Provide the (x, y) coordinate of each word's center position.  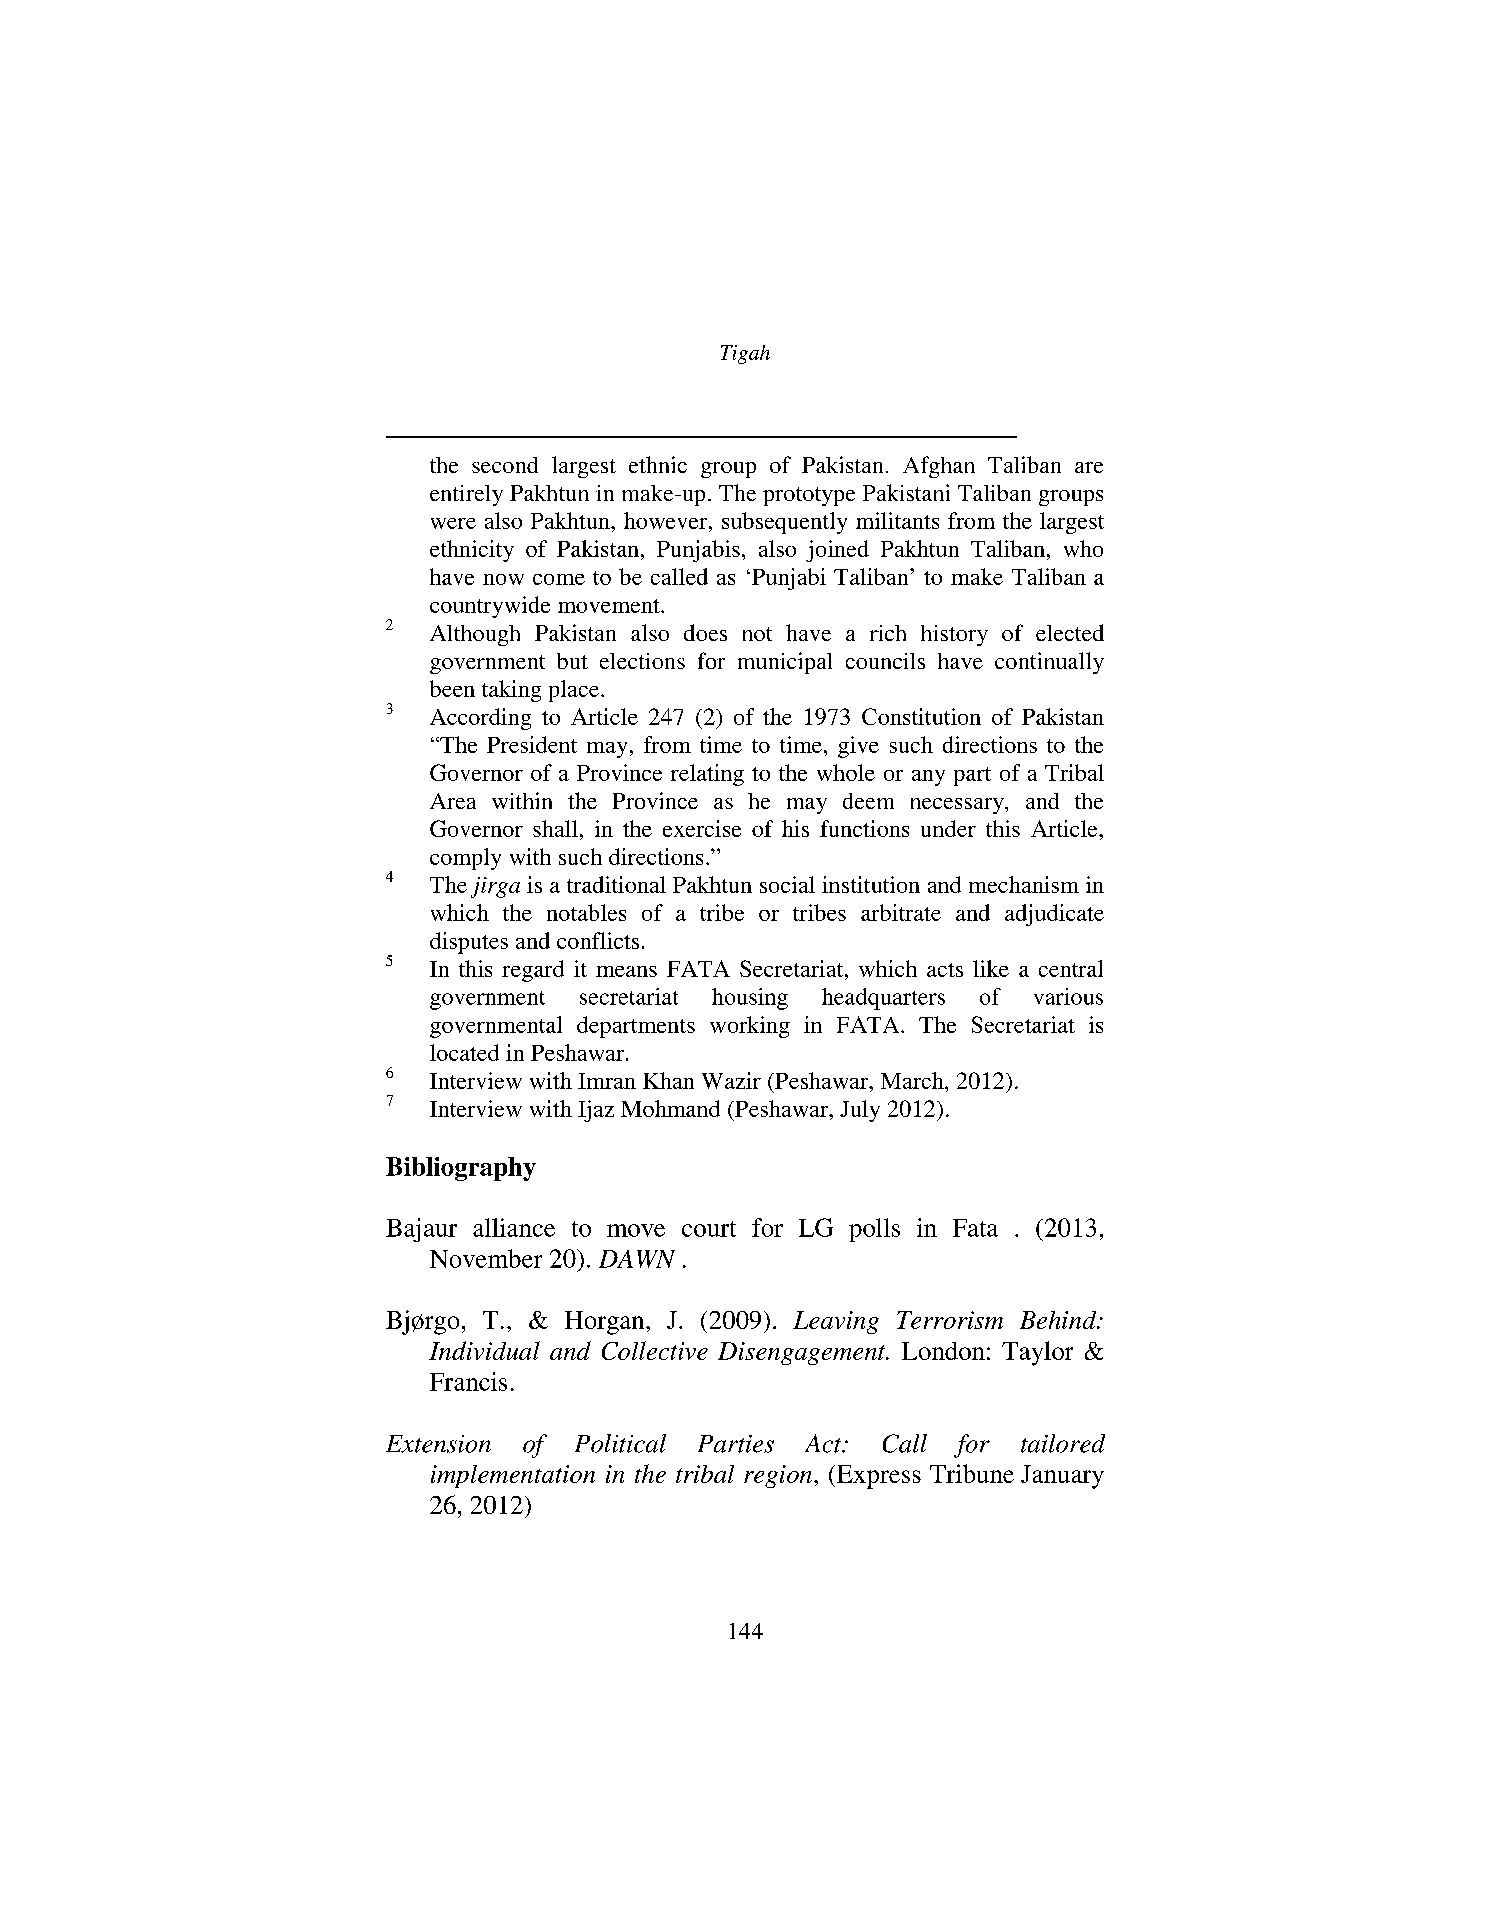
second (505, 465)
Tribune (972, 1473)
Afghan (939, 467)
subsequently (784, 523)
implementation (513, 1476)
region (779, 1476)
